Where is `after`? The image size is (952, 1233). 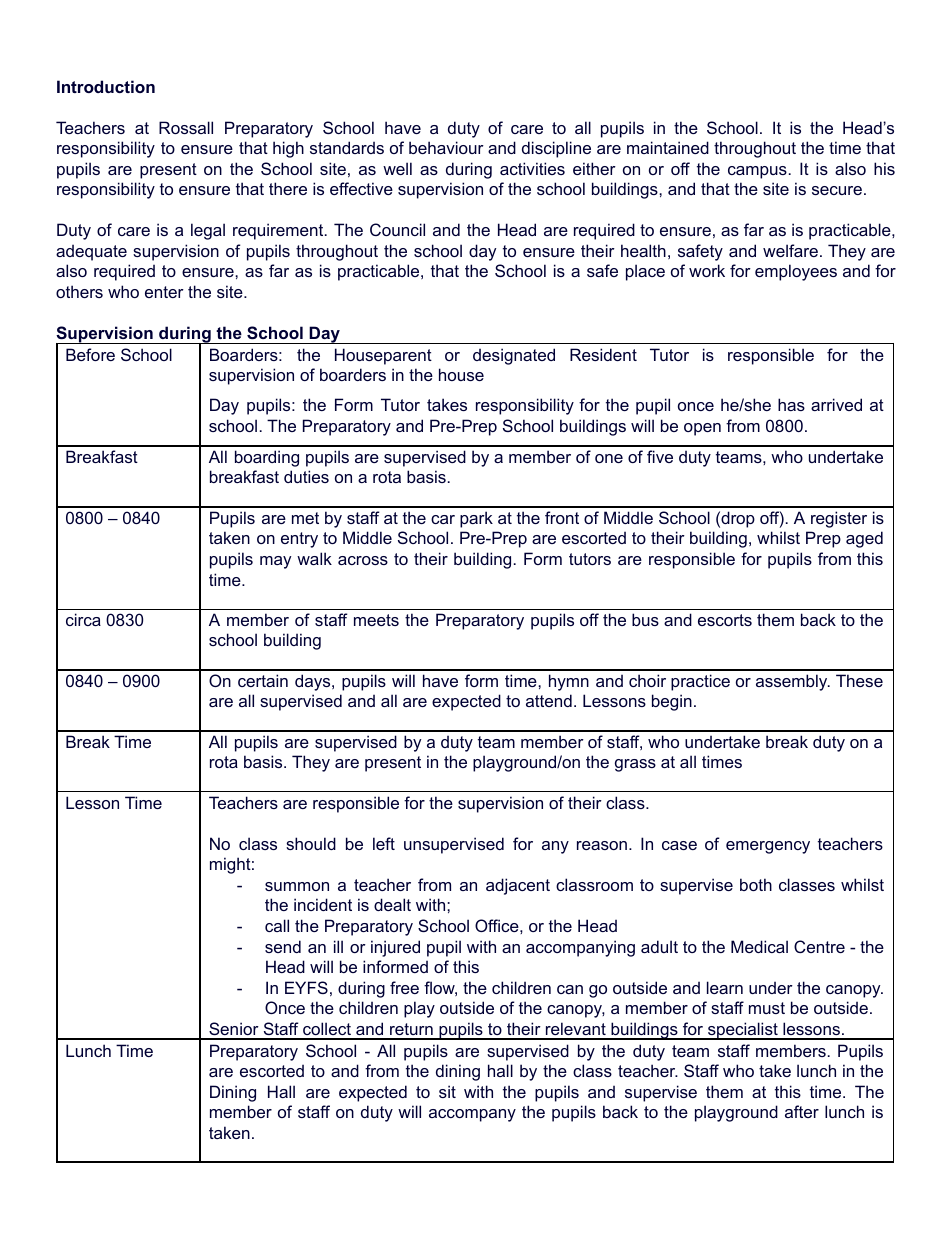
after is located at coordinates (802, 1111).
